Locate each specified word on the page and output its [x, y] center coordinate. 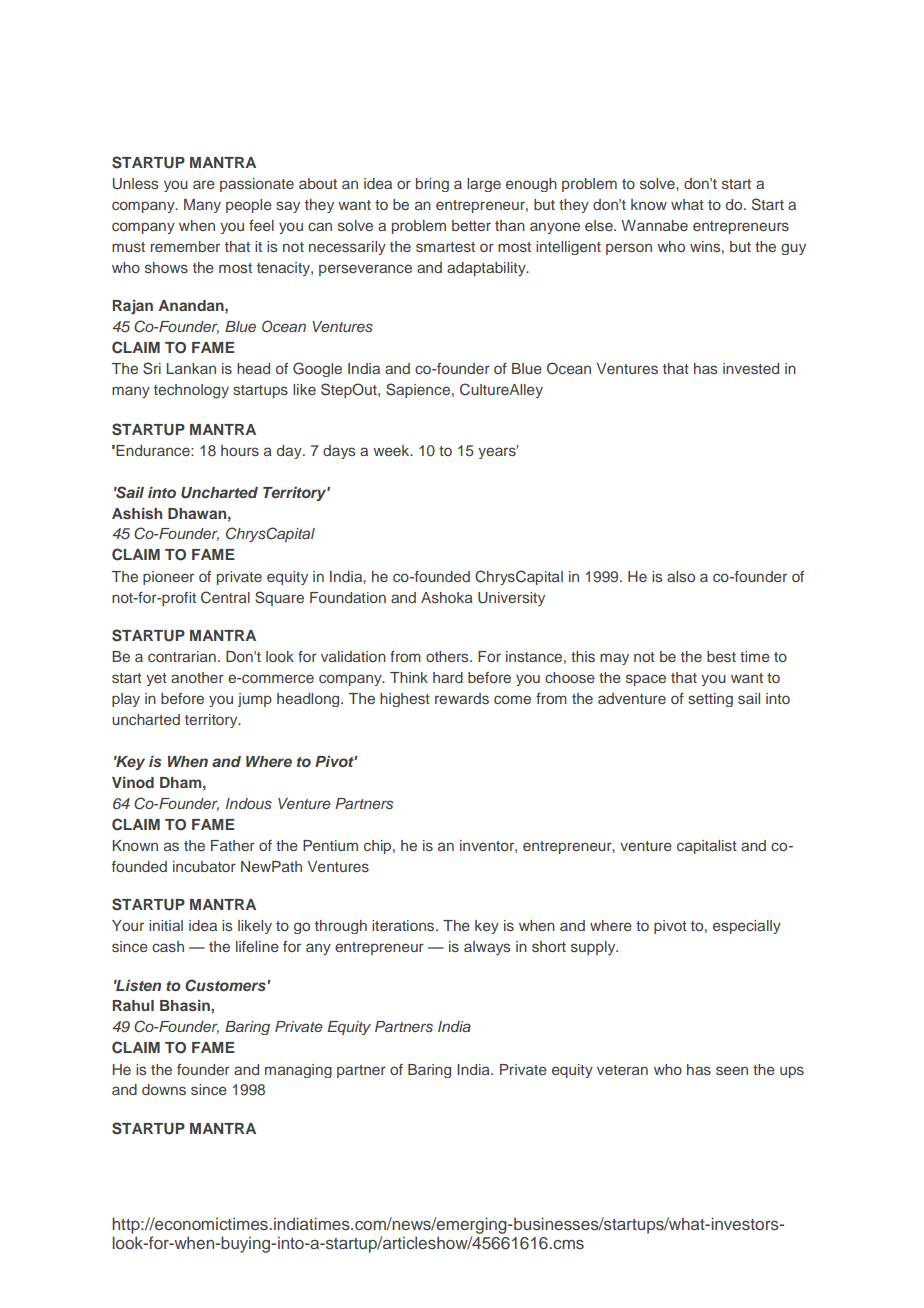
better [471, 225]
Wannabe [654, 225]
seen [732, 1070]
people [249, 206]
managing [298, 1071]
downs [164, 1089]
